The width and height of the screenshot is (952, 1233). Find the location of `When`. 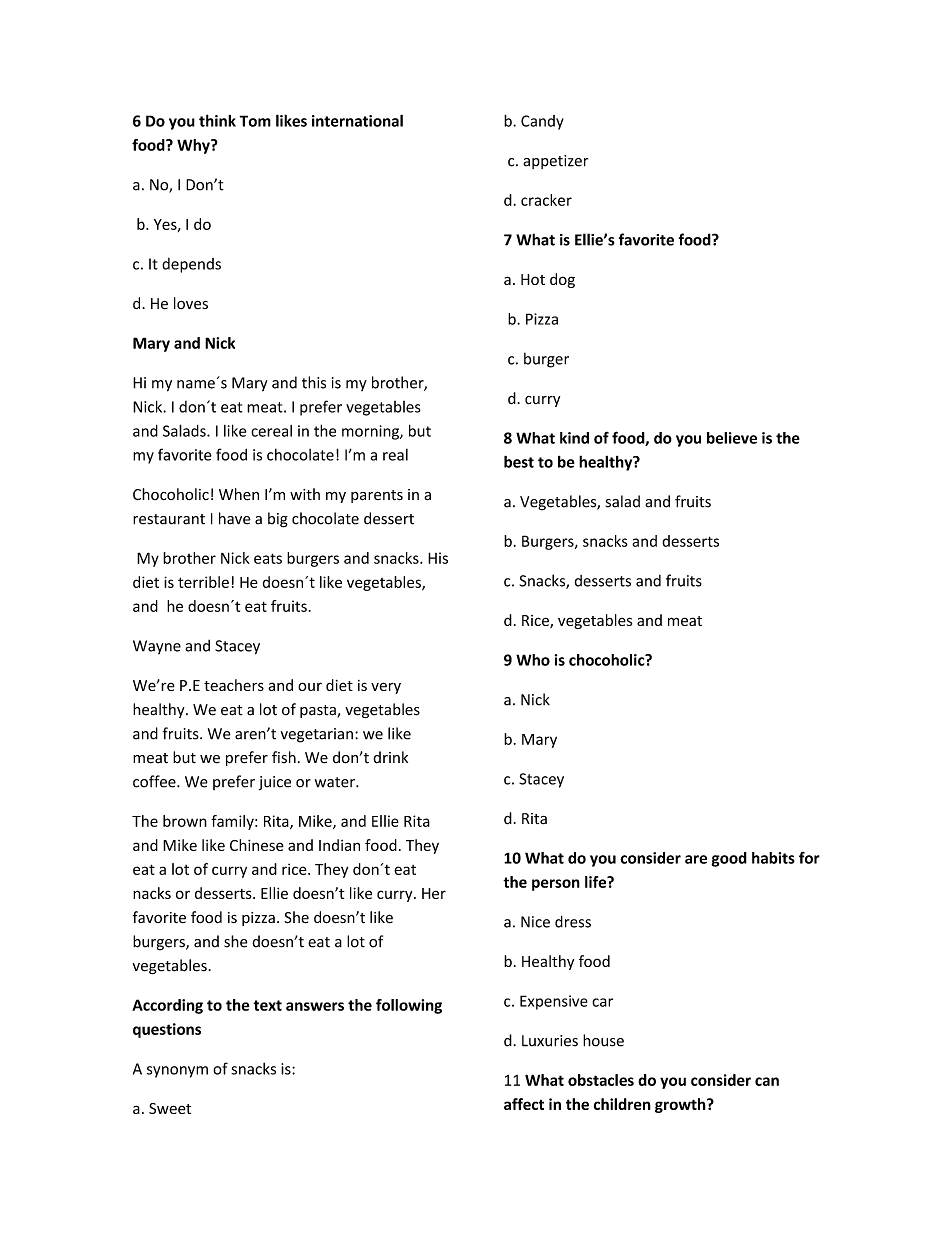

When is located at coordinates (239, 494).
